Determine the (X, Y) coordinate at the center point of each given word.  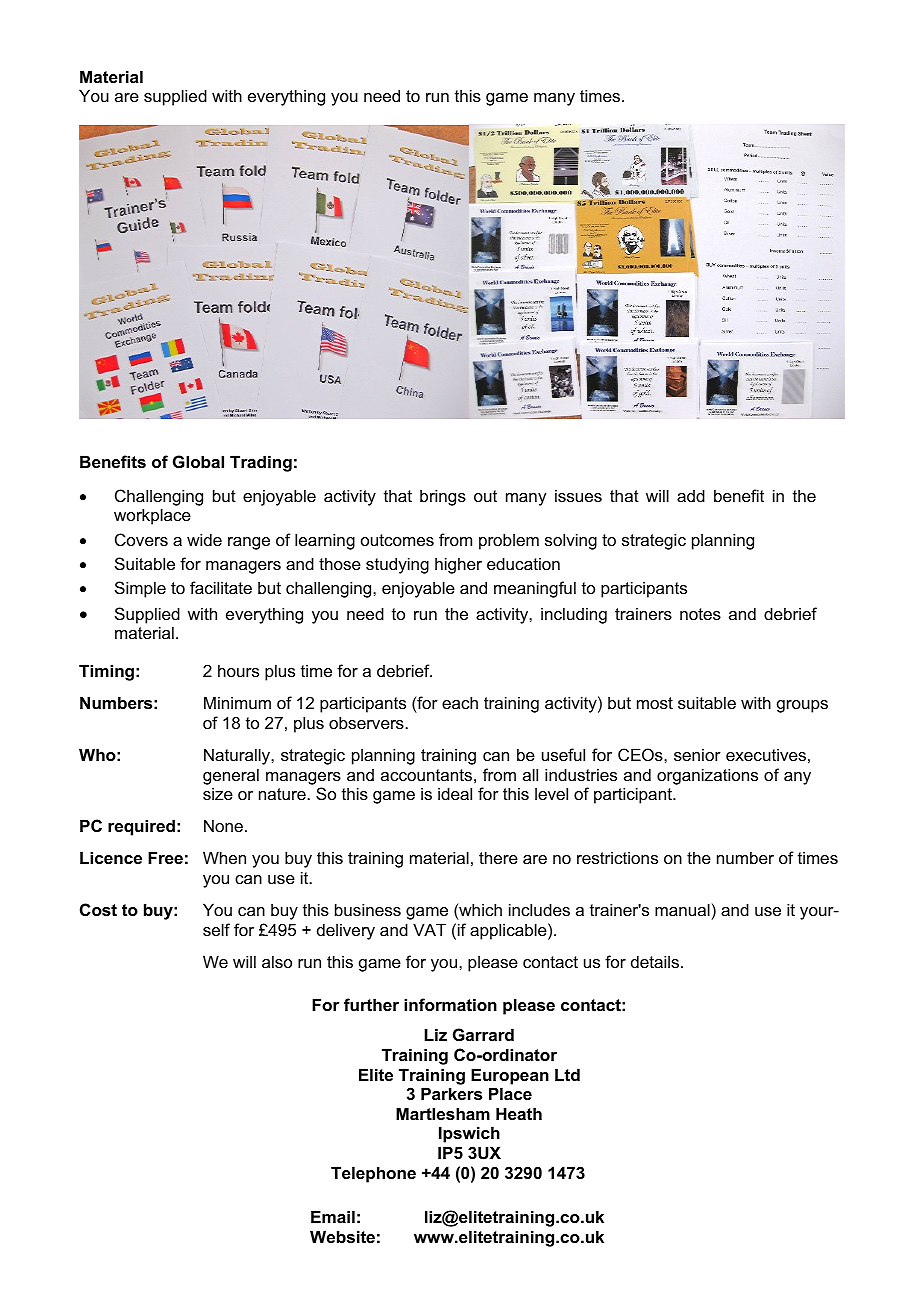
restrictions (617, 857)
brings (443, 497)
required (141, 827)
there (498, 857)
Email (333, 1216)
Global (198, 461)
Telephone (373, 1174)
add (691, 495)
